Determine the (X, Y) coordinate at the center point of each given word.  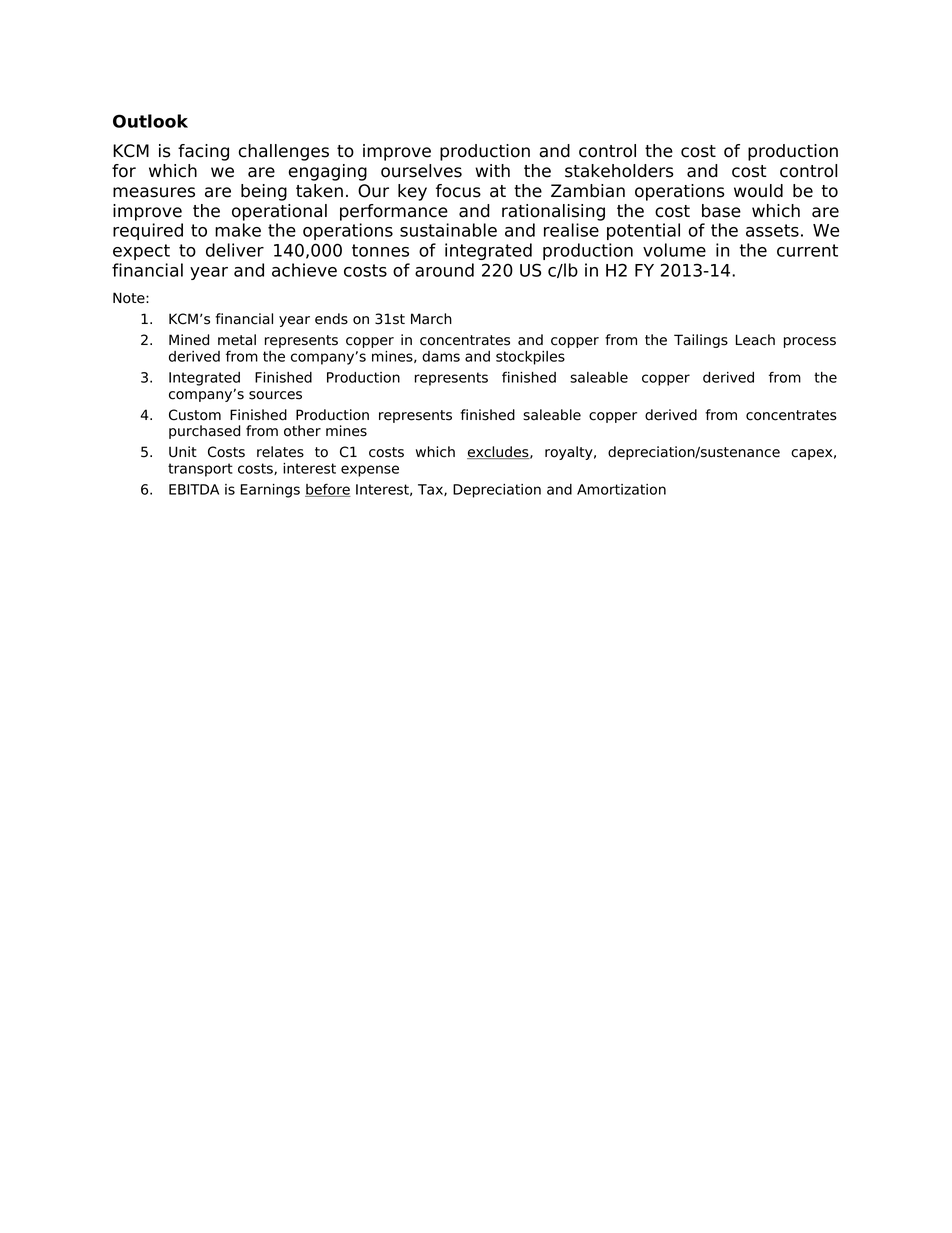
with (492, 170)
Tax (431, 490)
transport (200, 470)
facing (203, 152)
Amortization (621, 489)
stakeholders (619, 171)
